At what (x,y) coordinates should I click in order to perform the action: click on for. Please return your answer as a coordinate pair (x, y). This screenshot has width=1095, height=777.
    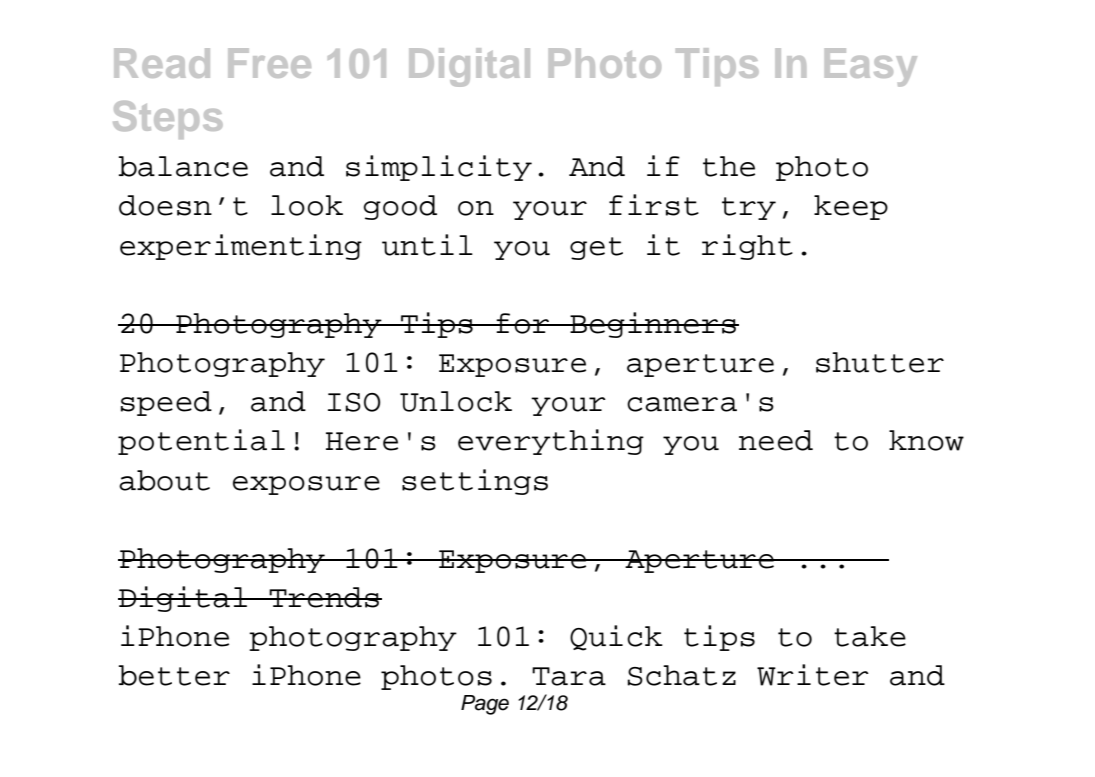
    Looking at the image, I should click on (523, 323).
